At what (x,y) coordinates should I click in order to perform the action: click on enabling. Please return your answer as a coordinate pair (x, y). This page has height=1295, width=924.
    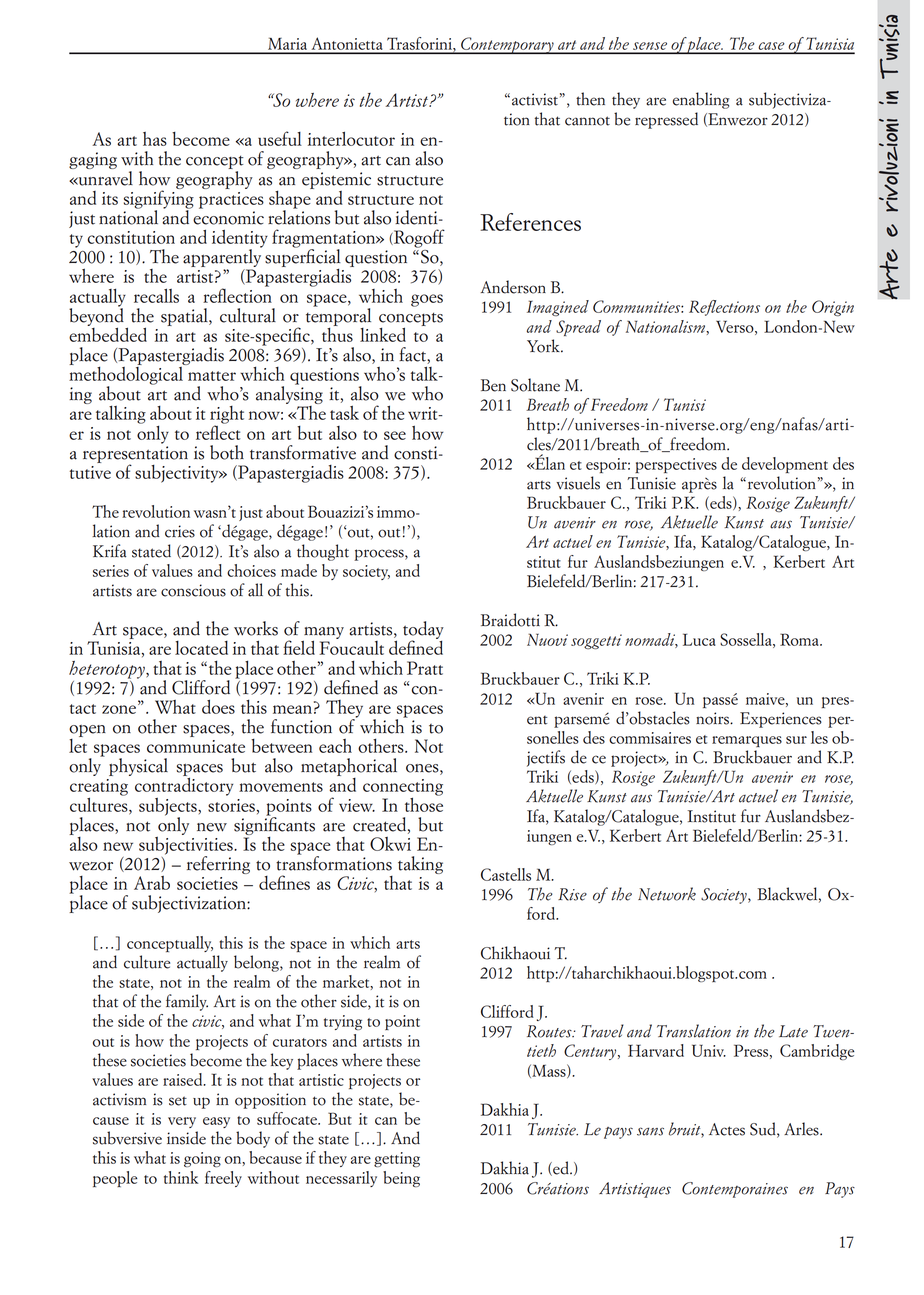
    Looking at the image, I should click on (701, 100).
